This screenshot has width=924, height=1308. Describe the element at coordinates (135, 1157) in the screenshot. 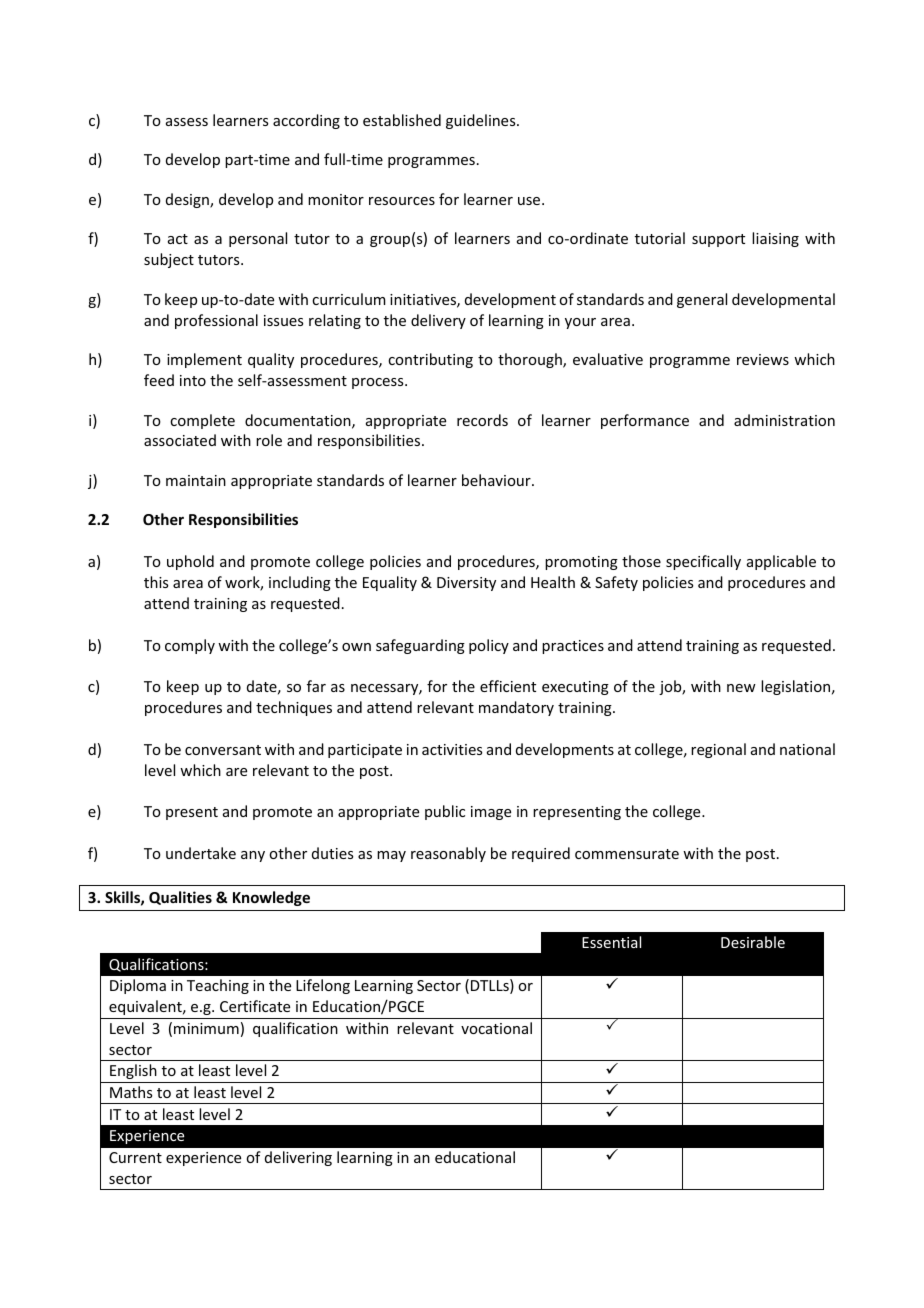

I see `Current` at that location.
